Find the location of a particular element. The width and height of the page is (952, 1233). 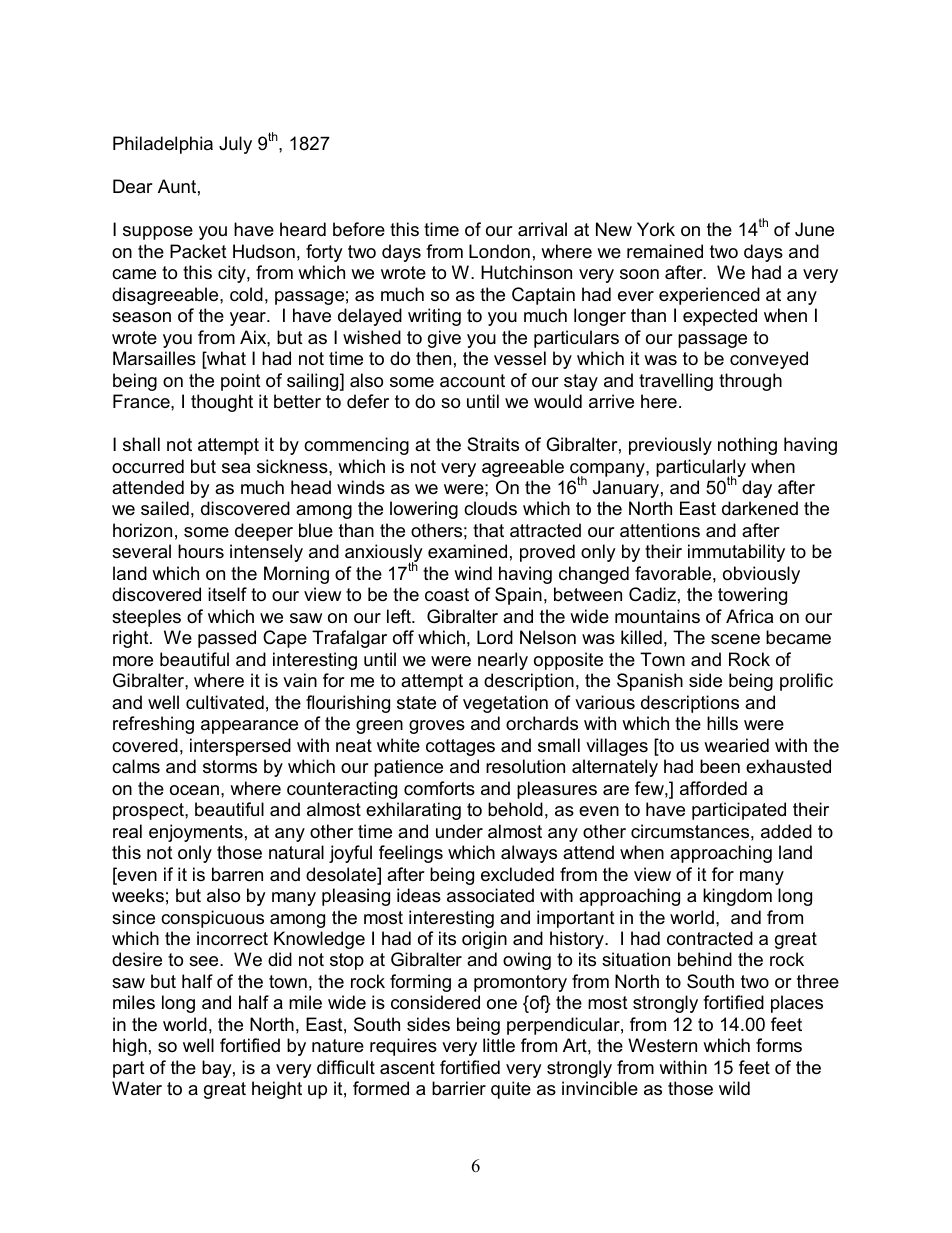

nothing is located at coordinates (747, 446).
